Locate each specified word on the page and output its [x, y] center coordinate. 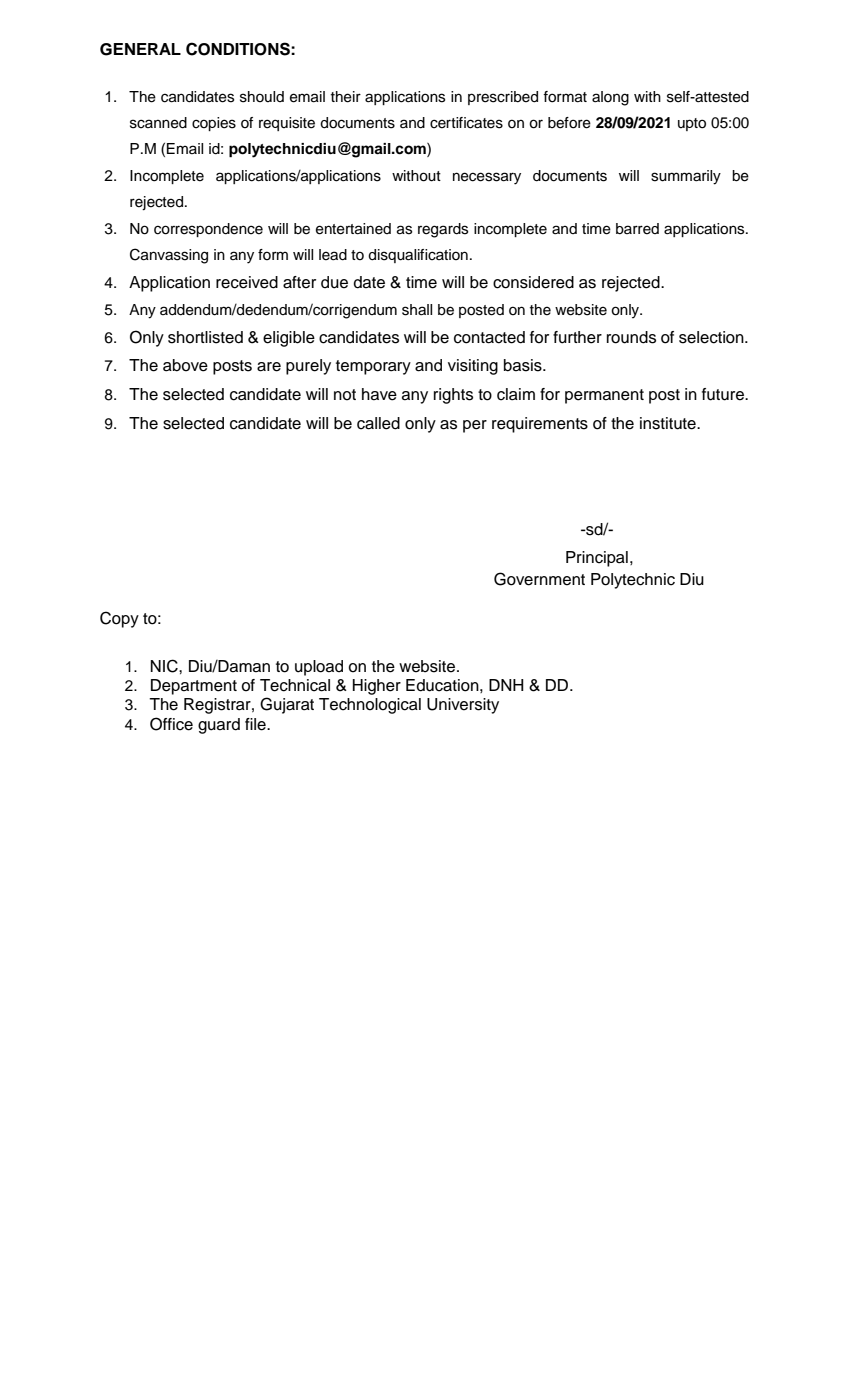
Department [194, 687]
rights [453, 396]
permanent [604, 396]
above [185, 365]
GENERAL [140, 49]
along [610, 98]
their [346, 97]
